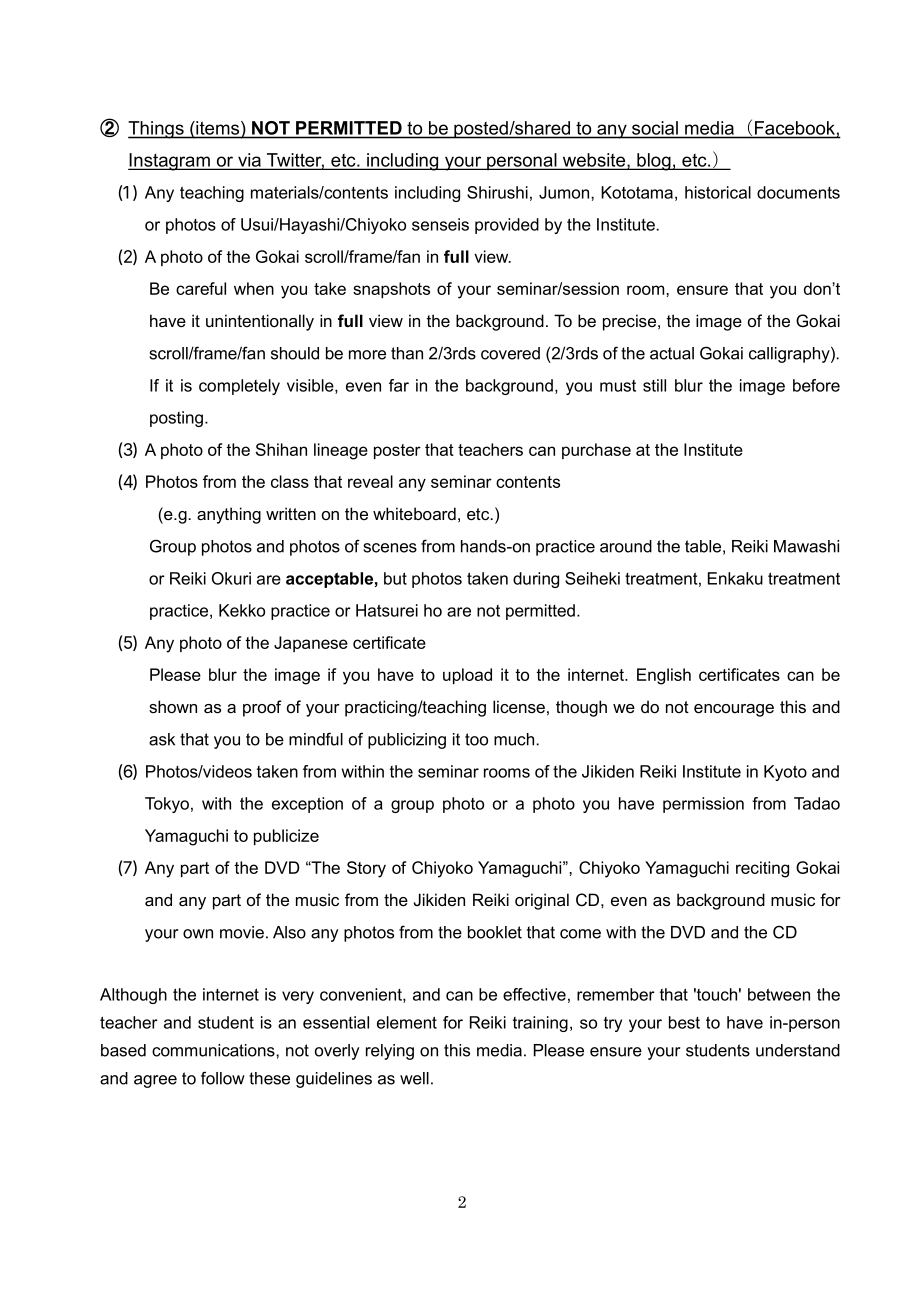  What do you see at coordinates (536, 580) in the screenshot?
I see `during` at bounding box center [536, 580].
